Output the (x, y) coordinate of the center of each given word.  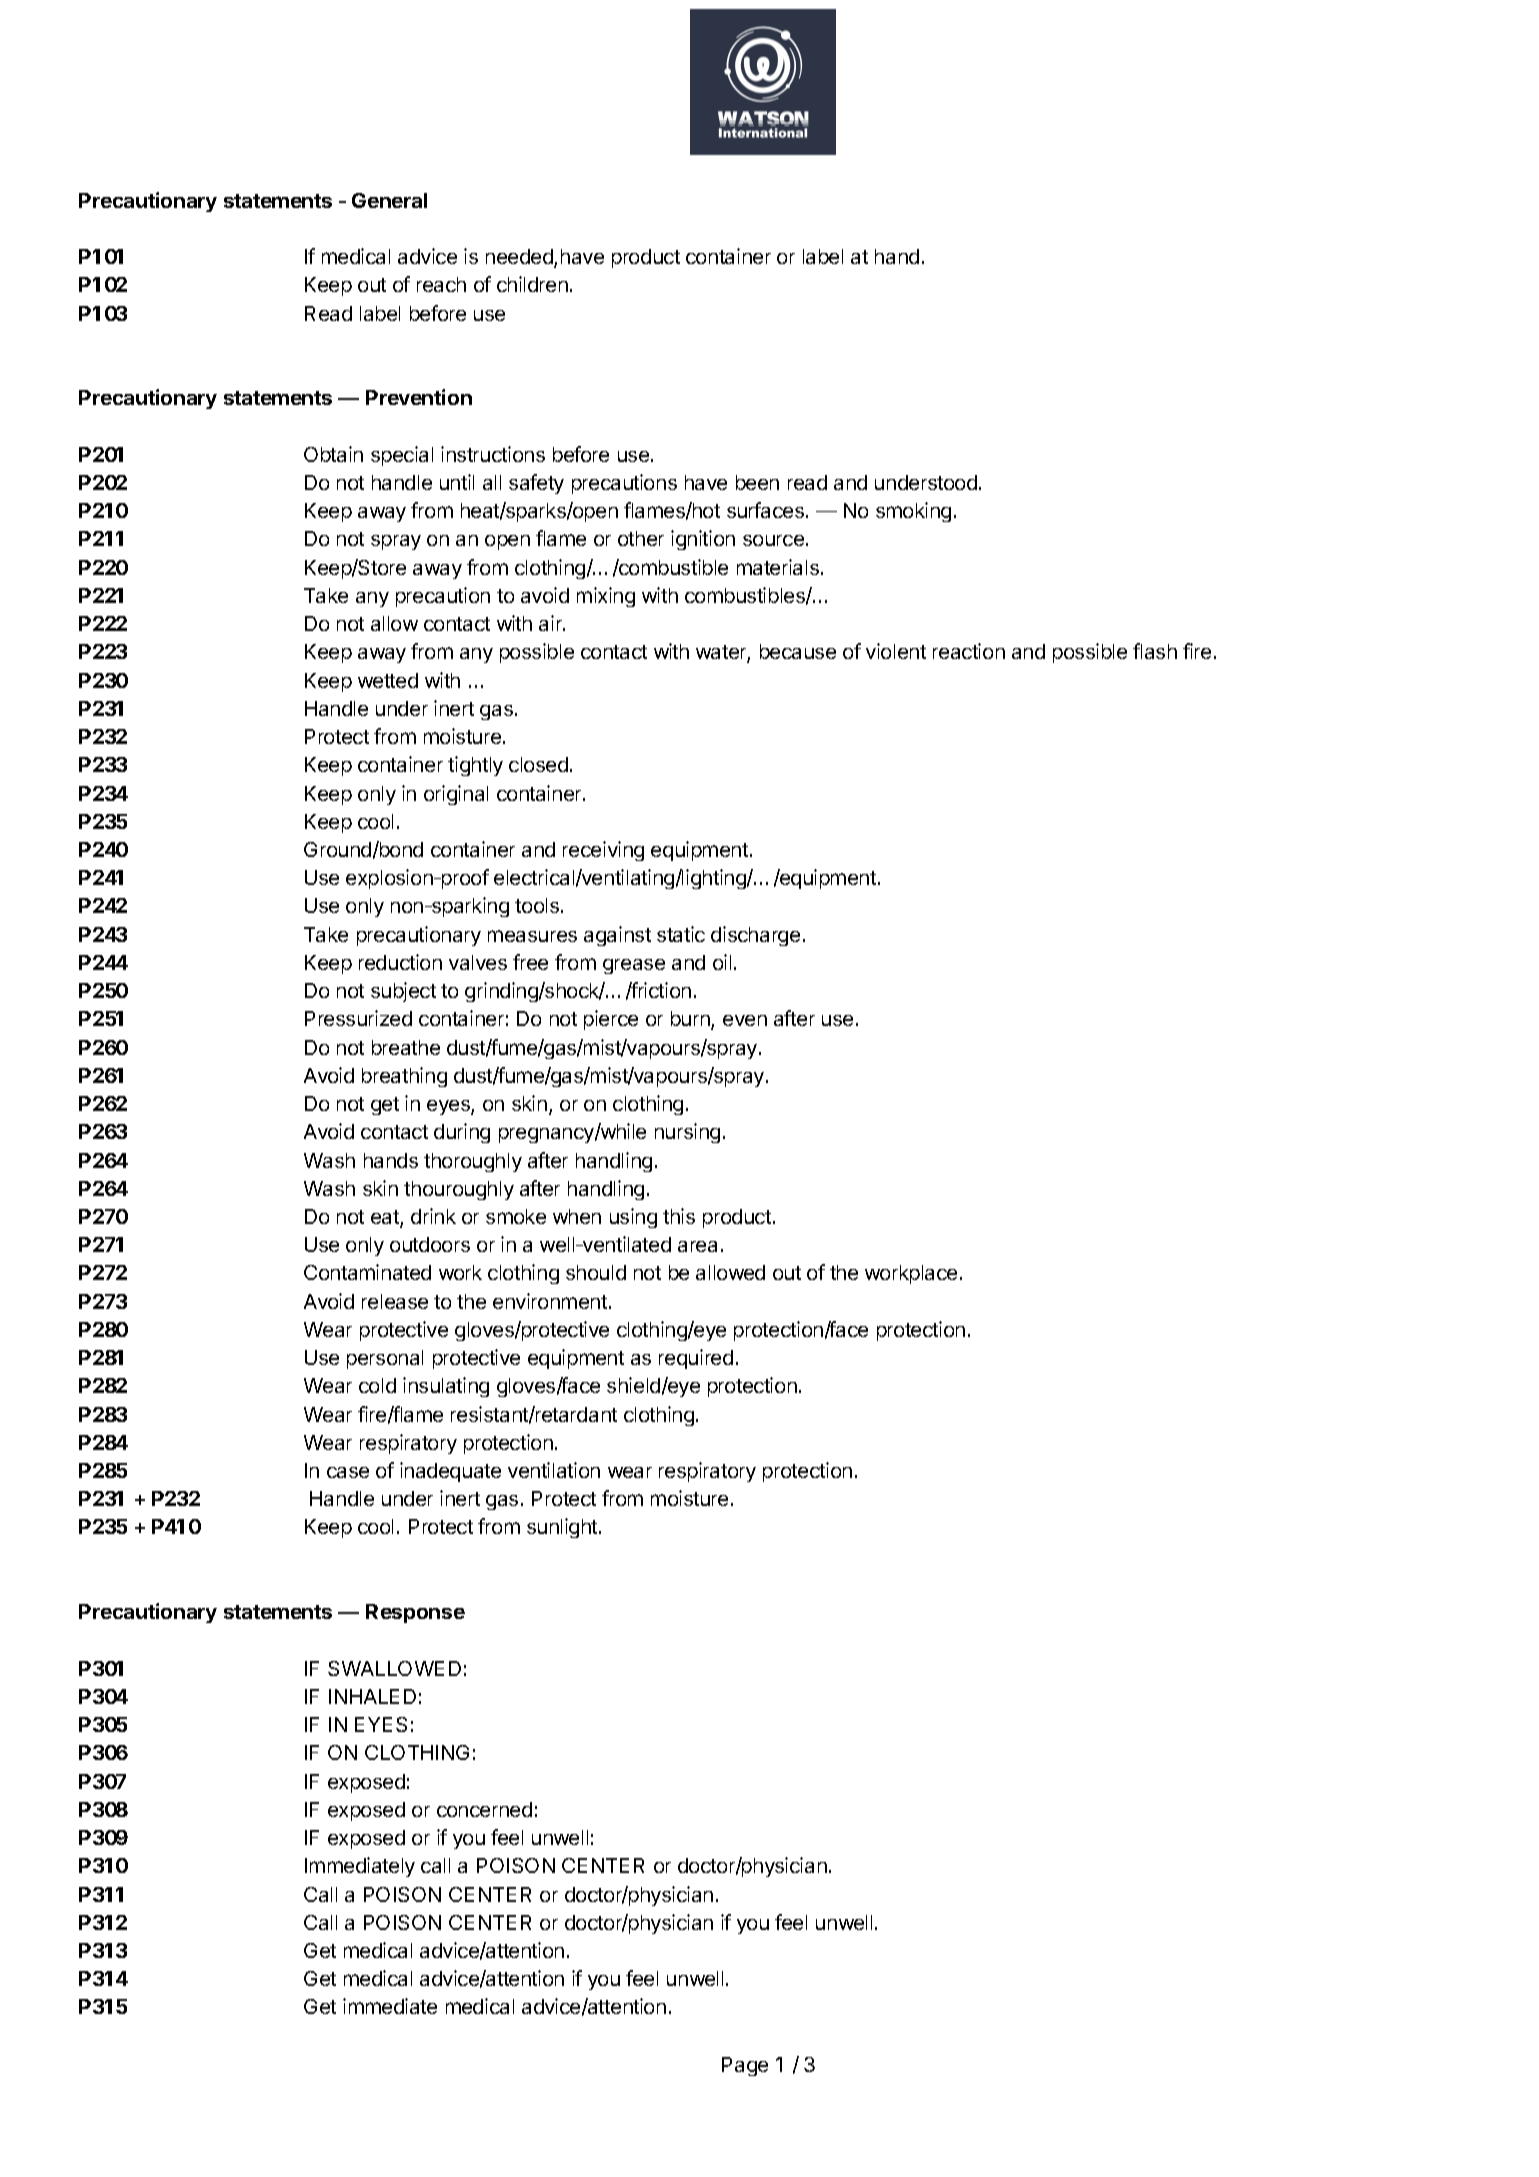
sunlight (563, 1528)
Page (745, 2066)
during (462, 1133)
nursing (687, 1133)
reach (441, 284)
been (757, 482)
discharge (755, 936)
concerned (484, 1809)
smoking (913, 512)
